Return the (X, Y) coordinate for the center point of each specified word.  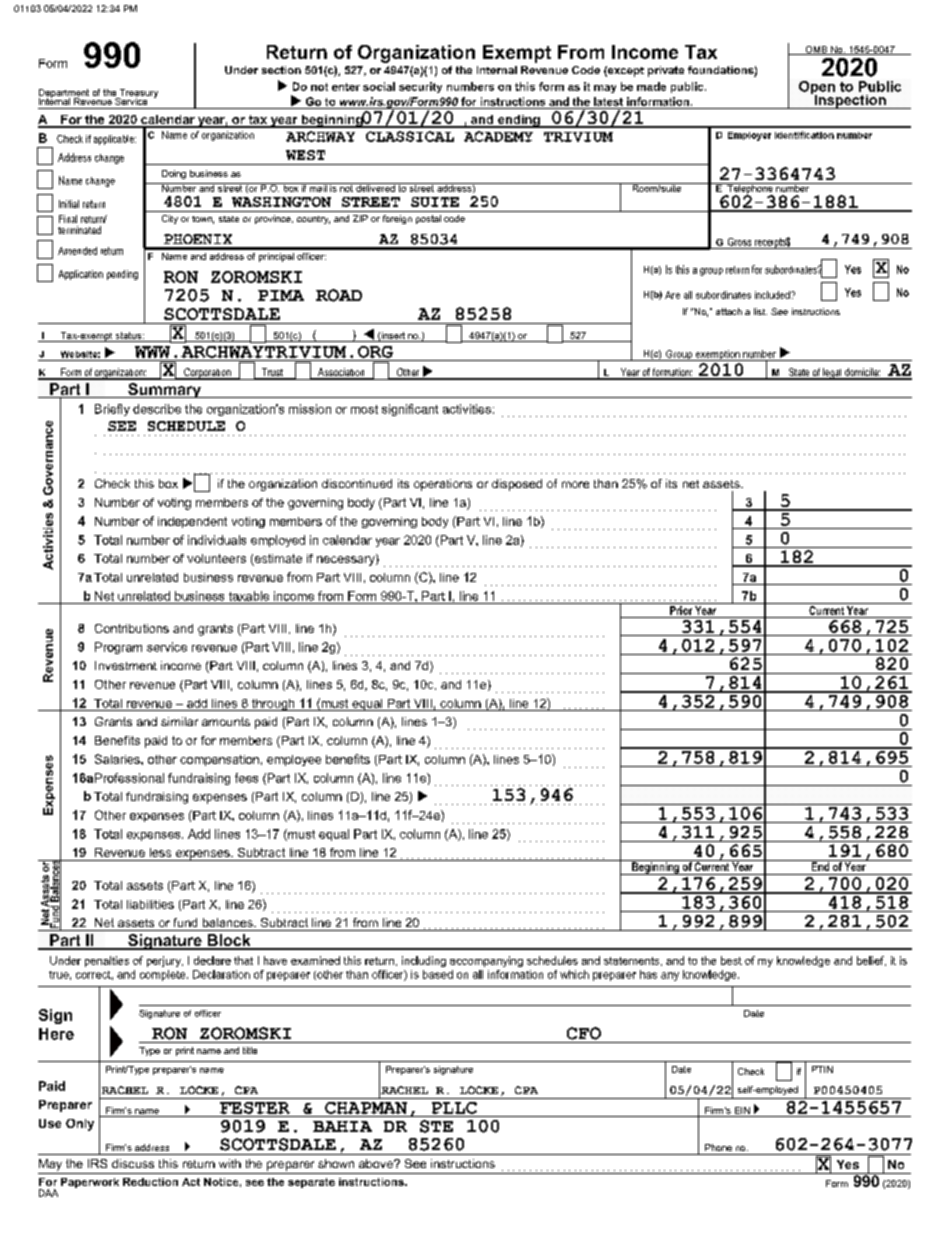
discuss (133, 1163)
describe (157, 409)
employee (294, 760)
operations (443, 485)
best (731, 960)
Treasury (137, 95)
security (420, 87)
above (377, 1163)
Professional (129, 778)
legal (832, 374)
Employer (749, 136)
